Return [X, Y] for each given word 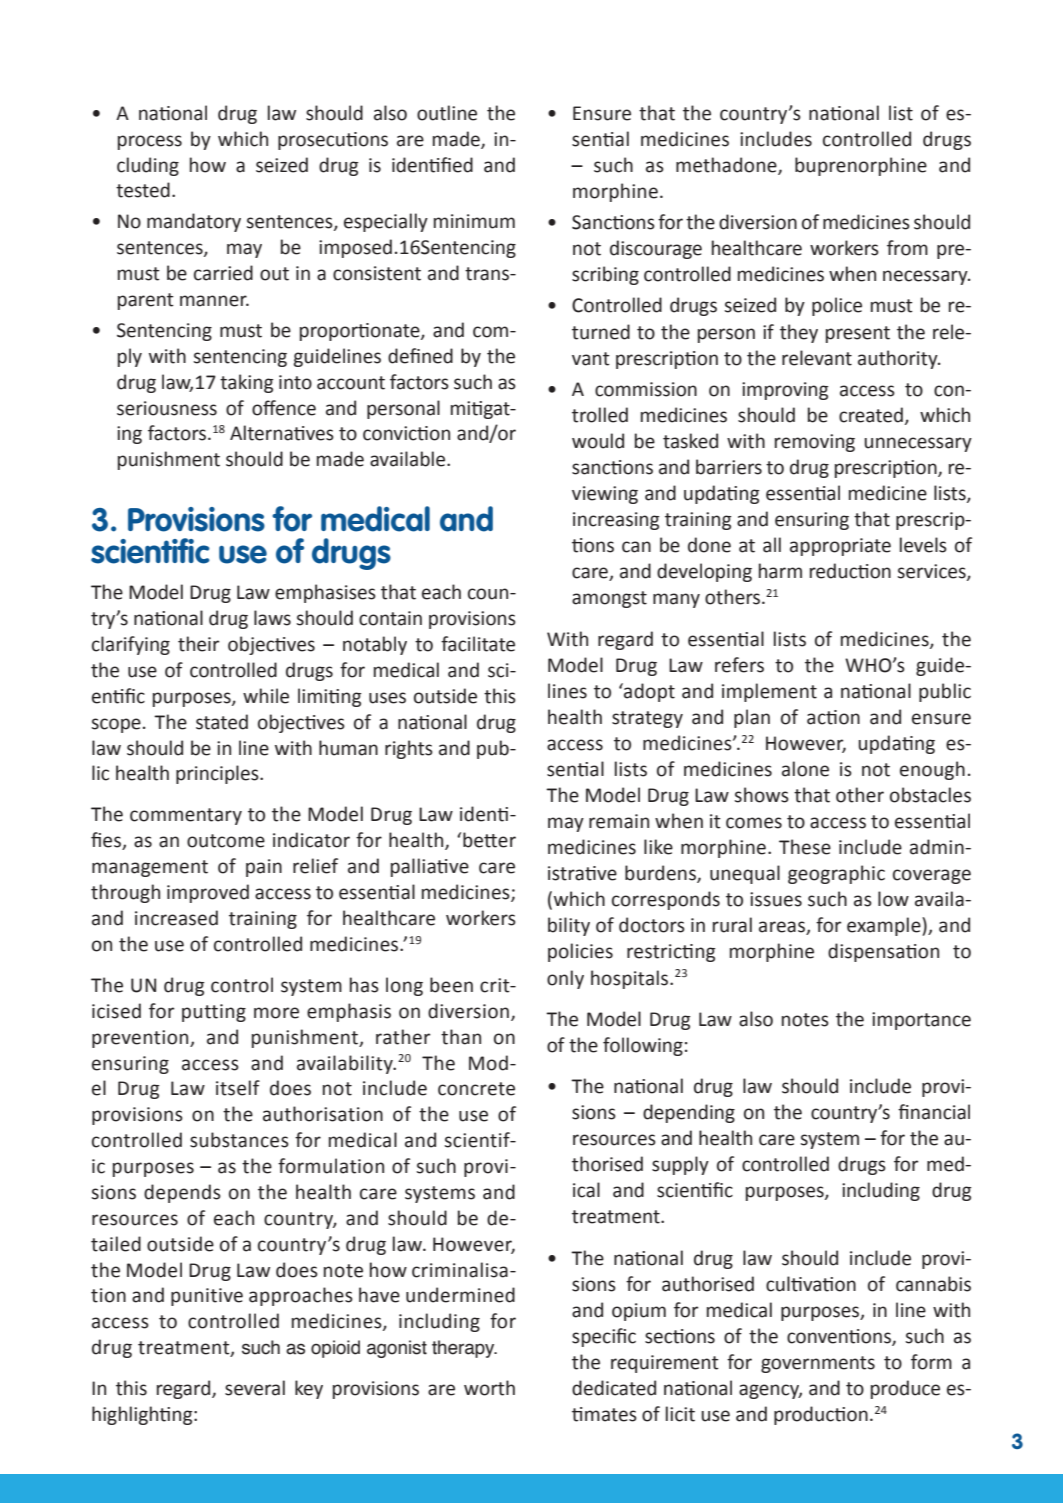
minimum [474, 221]
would [598, 441]
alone [805, 769]
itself [238, 1088]
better [489, 840]
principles [218, 774]
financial [934, 1112]
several [255, 1388]
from [907, 248]
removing [815, 443]
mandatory [194, 222]
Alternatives [282, 433]
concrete [476, 1089]
